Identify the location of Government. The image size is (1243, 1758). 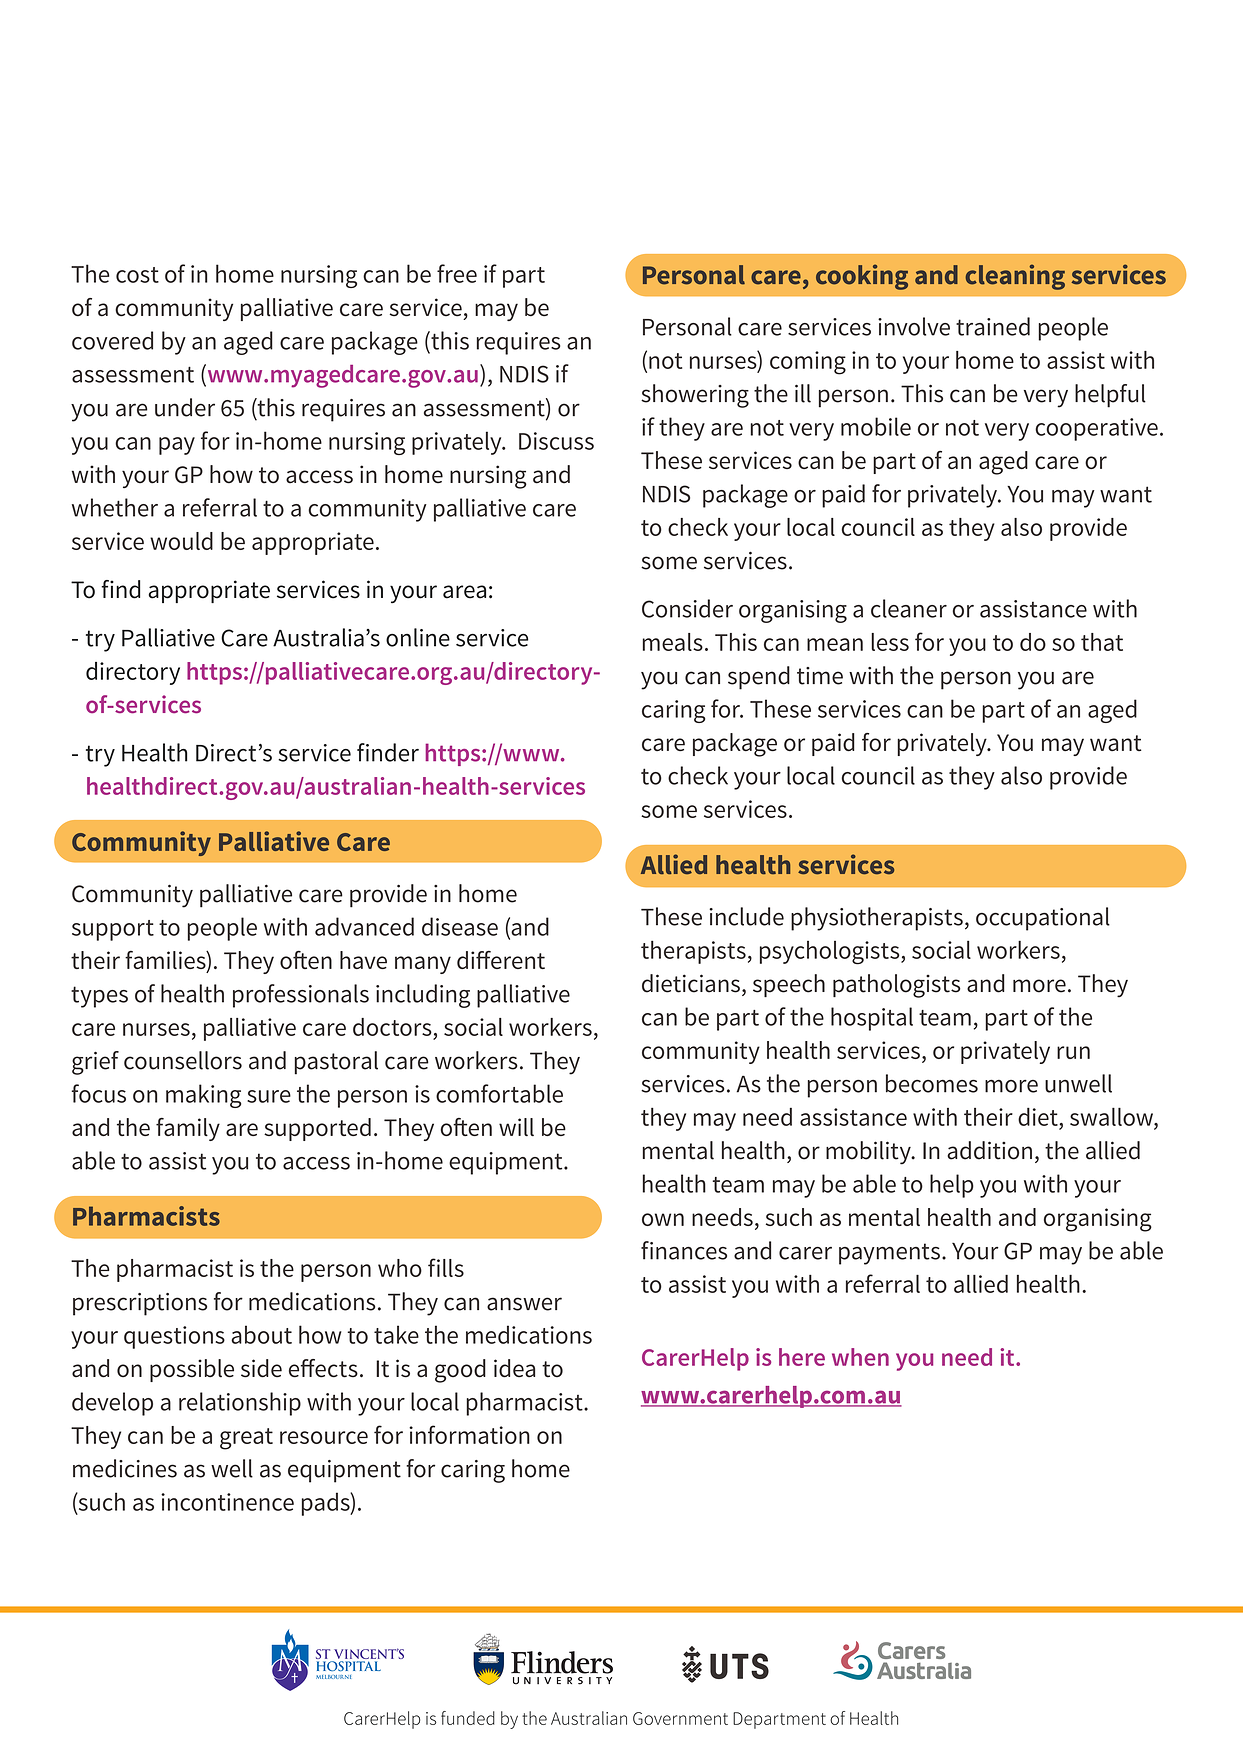
(680, 1718).
